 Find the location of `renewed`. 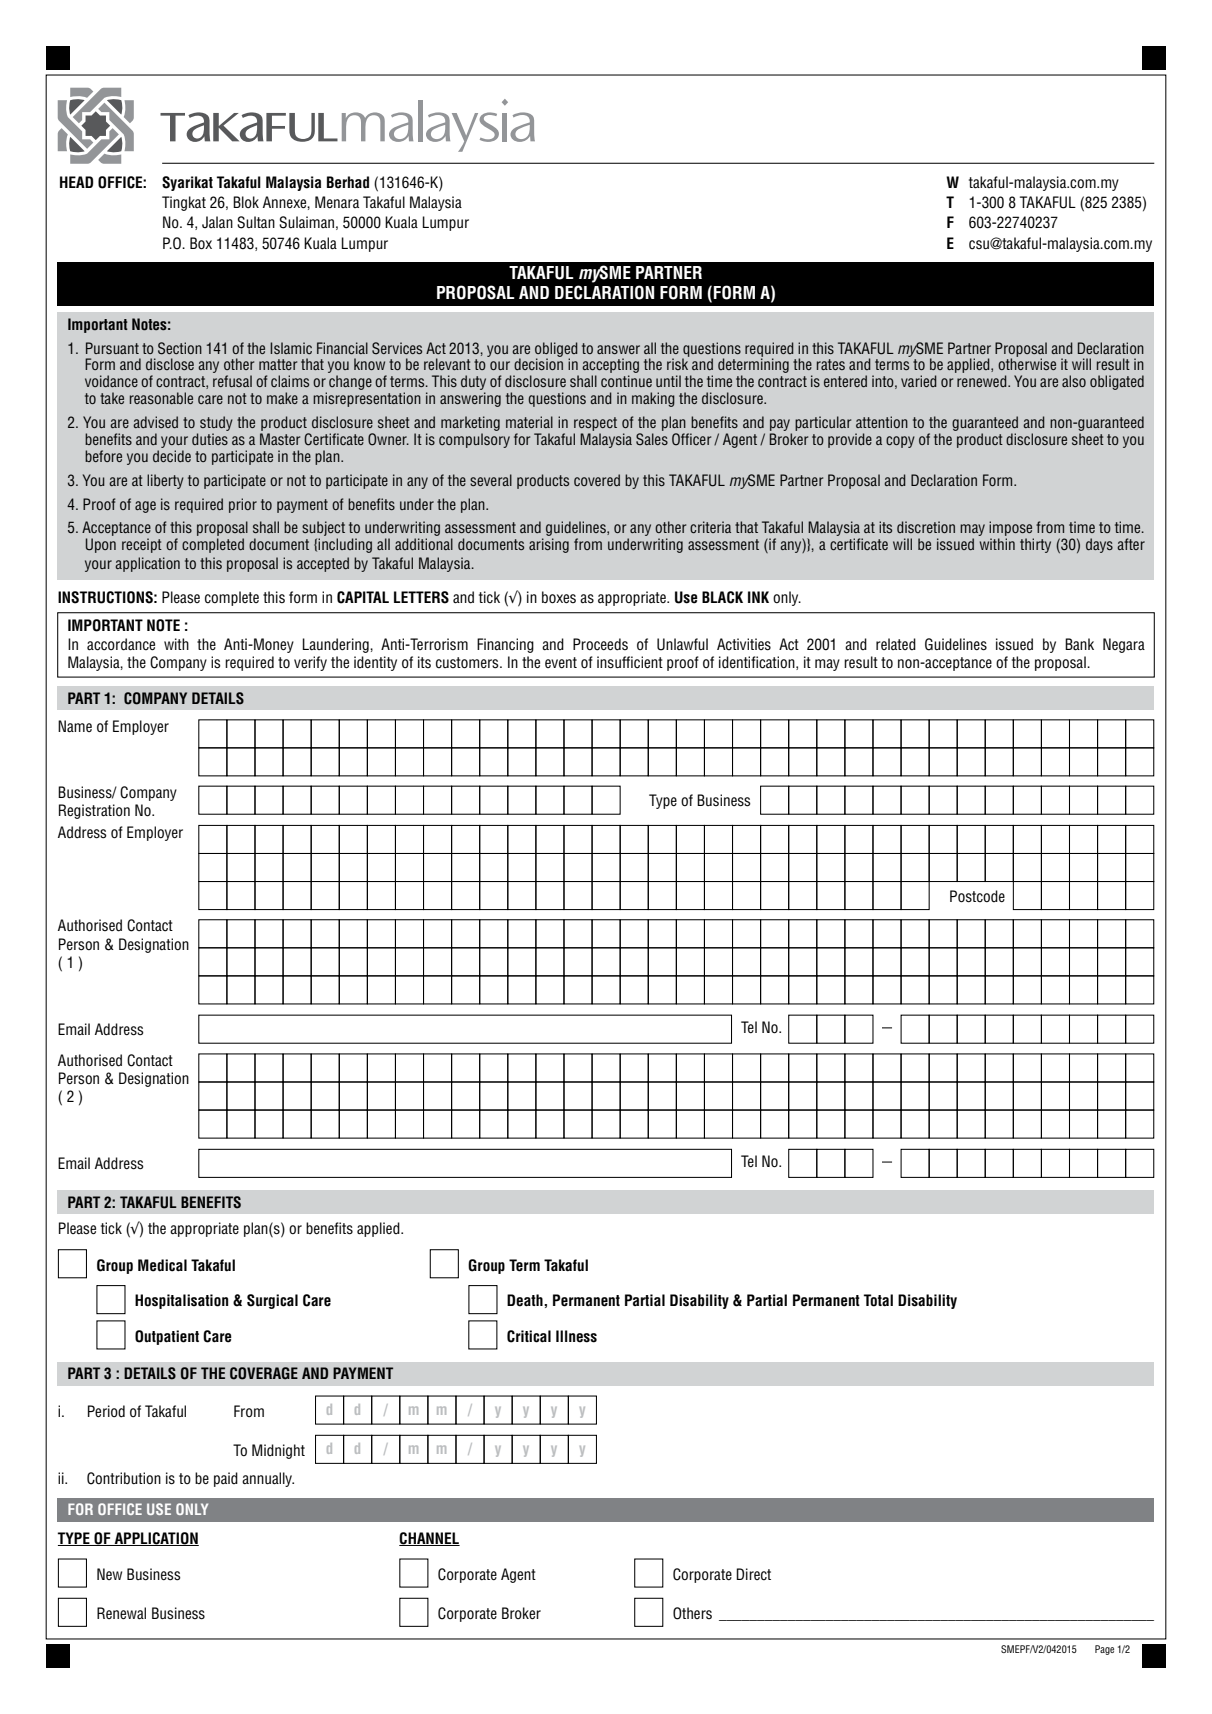

renewed is located at coordinates (983, 381).
